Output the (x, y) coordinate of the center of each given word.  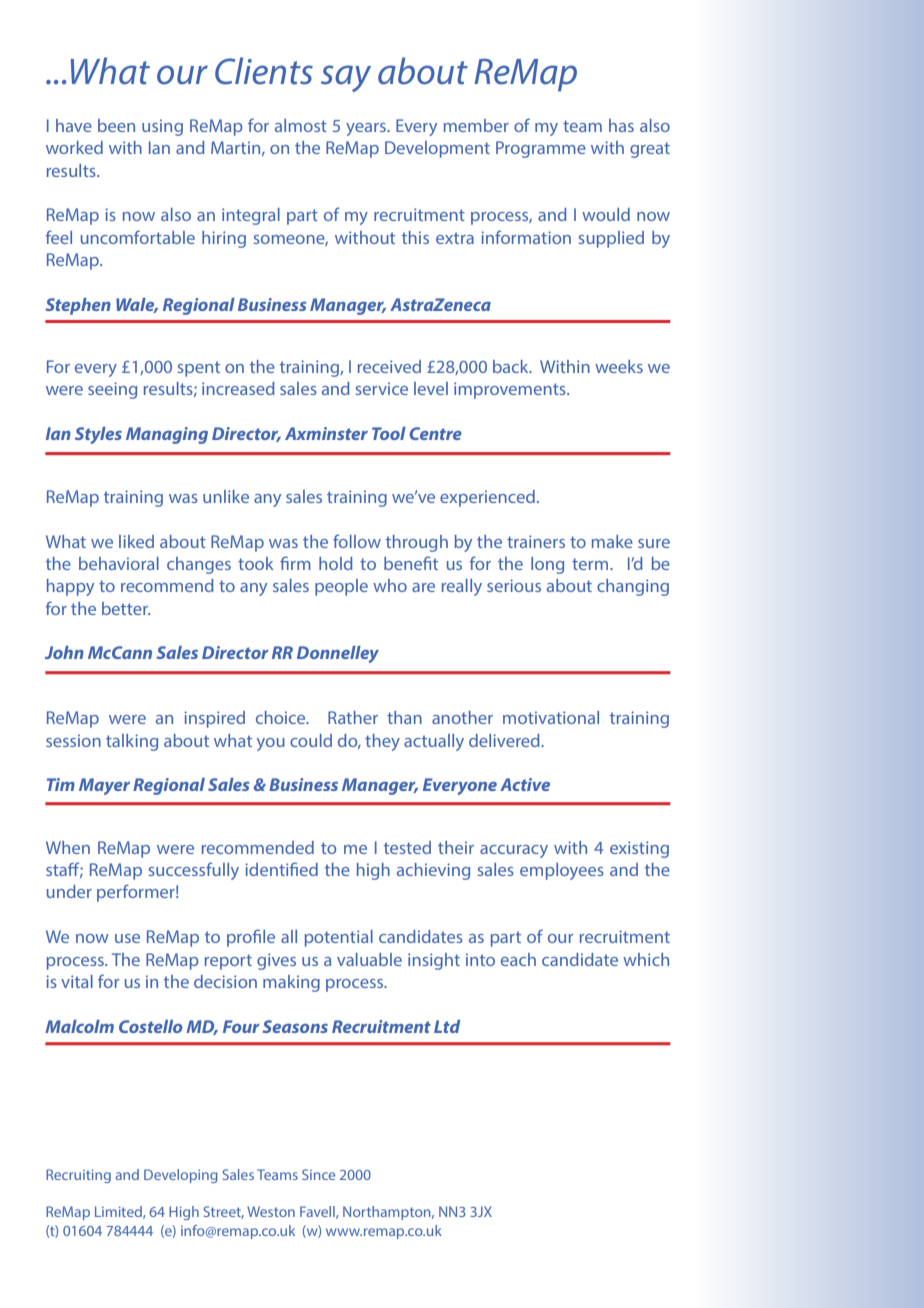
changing (633, 587)
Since (318, 1174)
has (621, 125)
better (126, 608)
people (341, 587)
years (367, 129)
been (116, 125)
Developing (181, 1176)
